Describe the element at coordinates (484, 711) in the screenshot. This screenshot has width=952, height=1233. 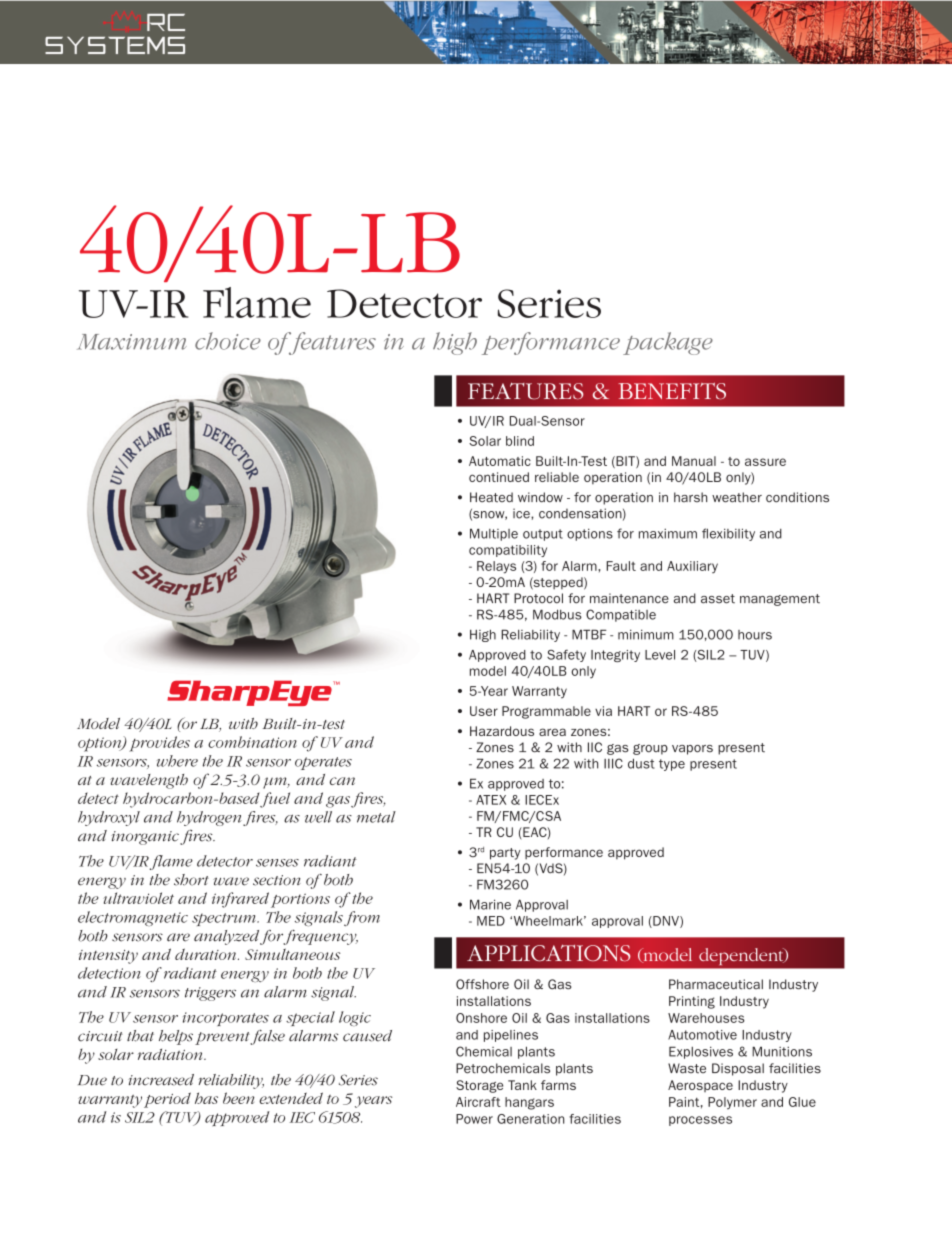
I see `User` at that location.
